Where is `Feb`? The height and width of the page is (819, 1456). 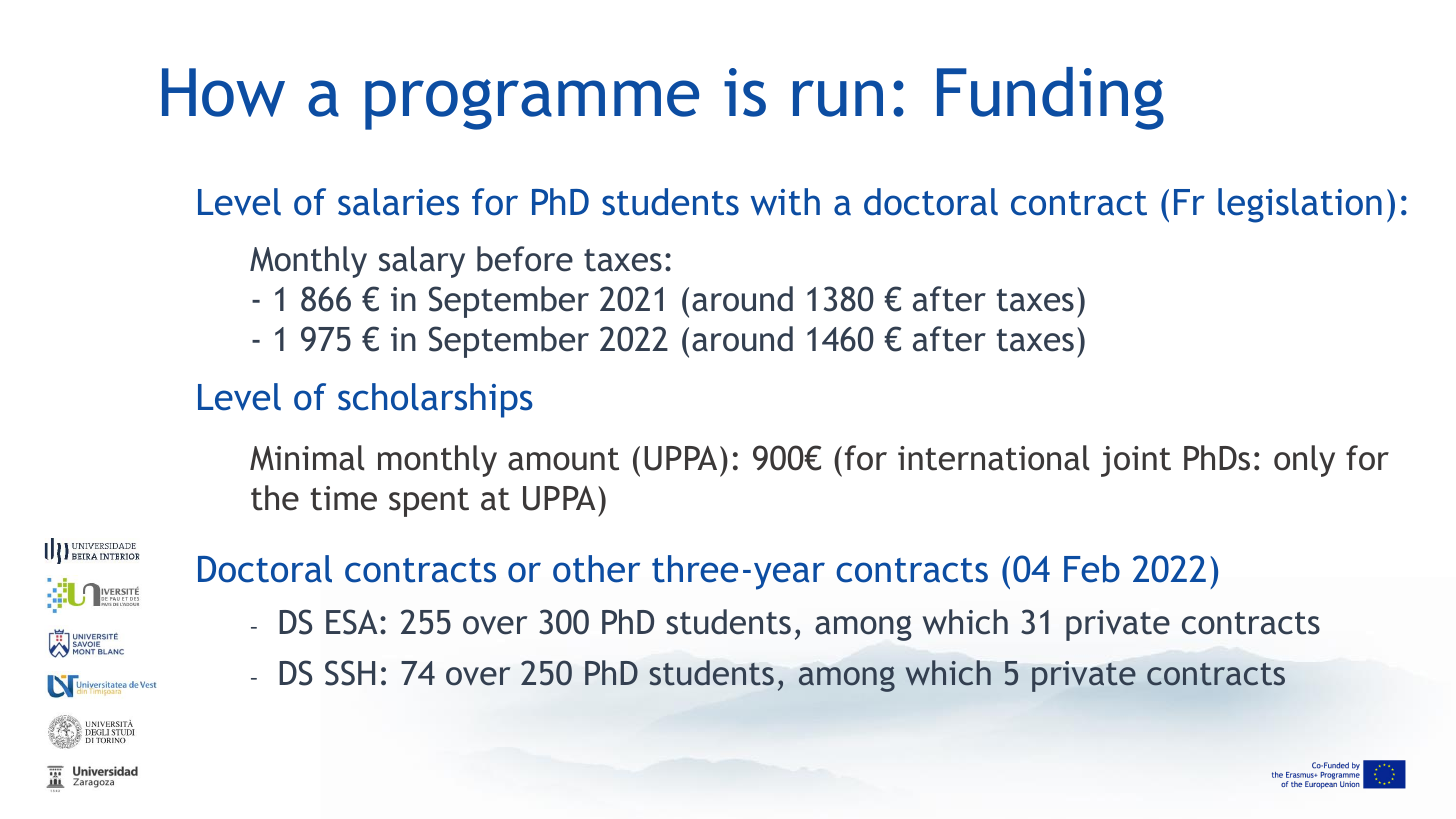 Feb is located at coordinates (1092, 569).
